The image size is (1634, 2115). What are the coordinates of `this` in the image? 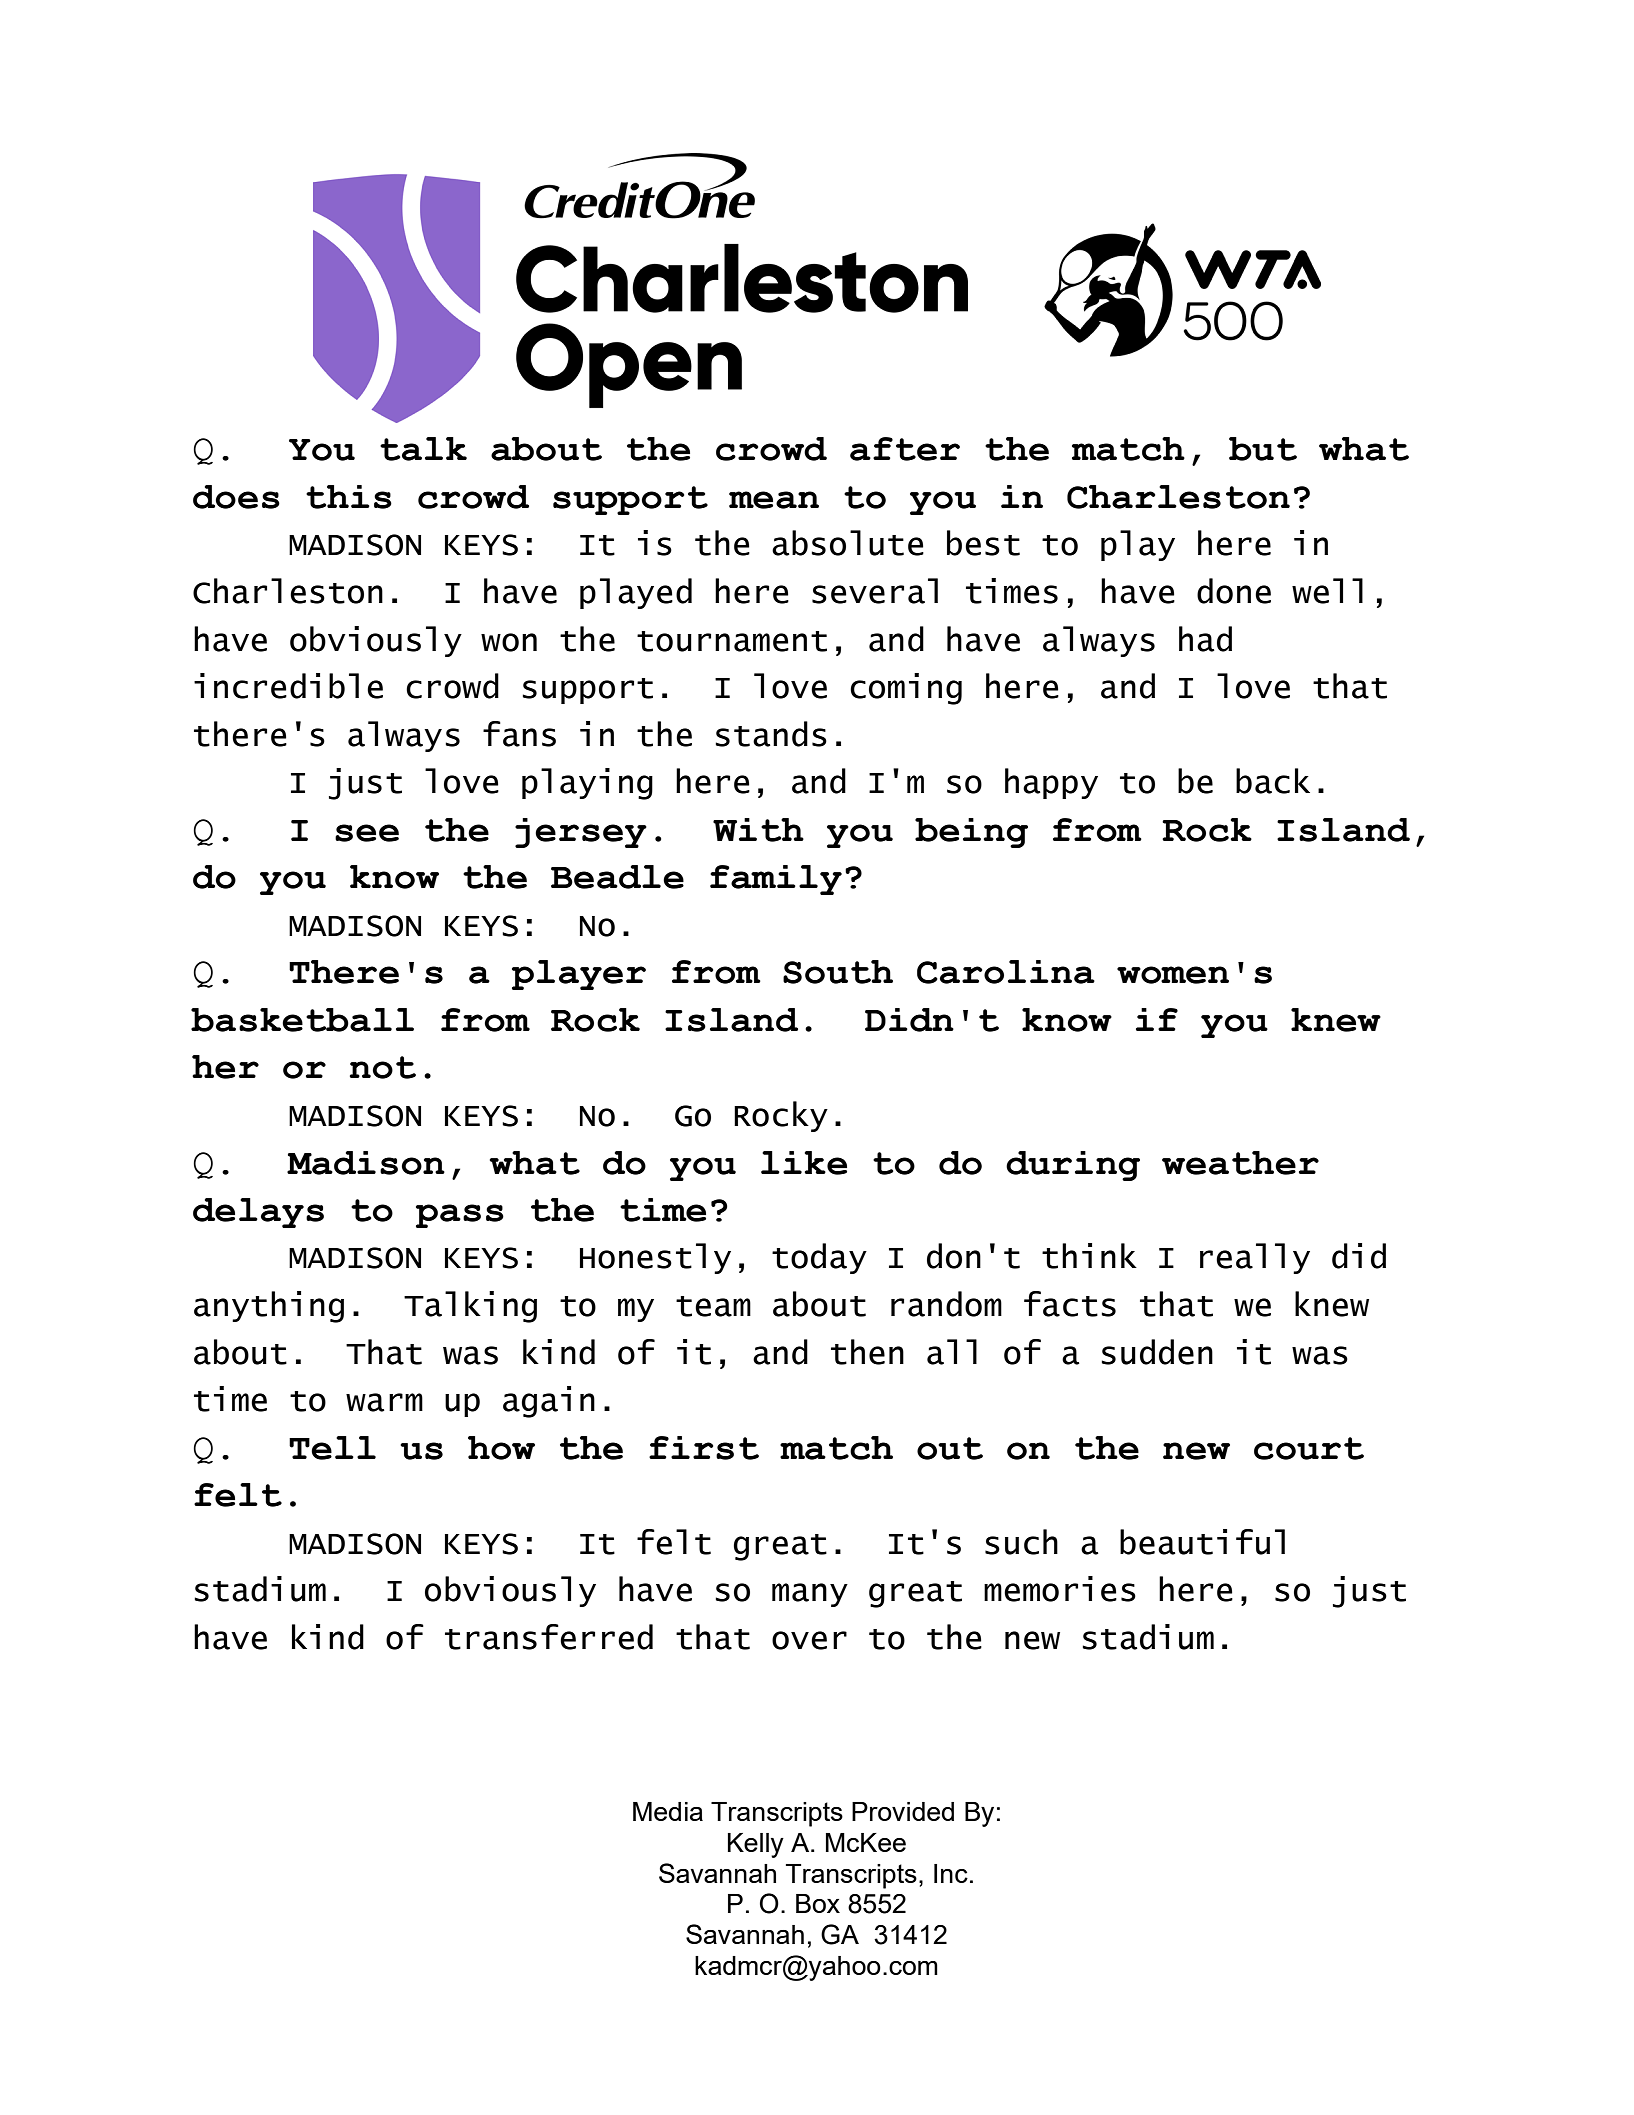 It's located at (349, 497).
